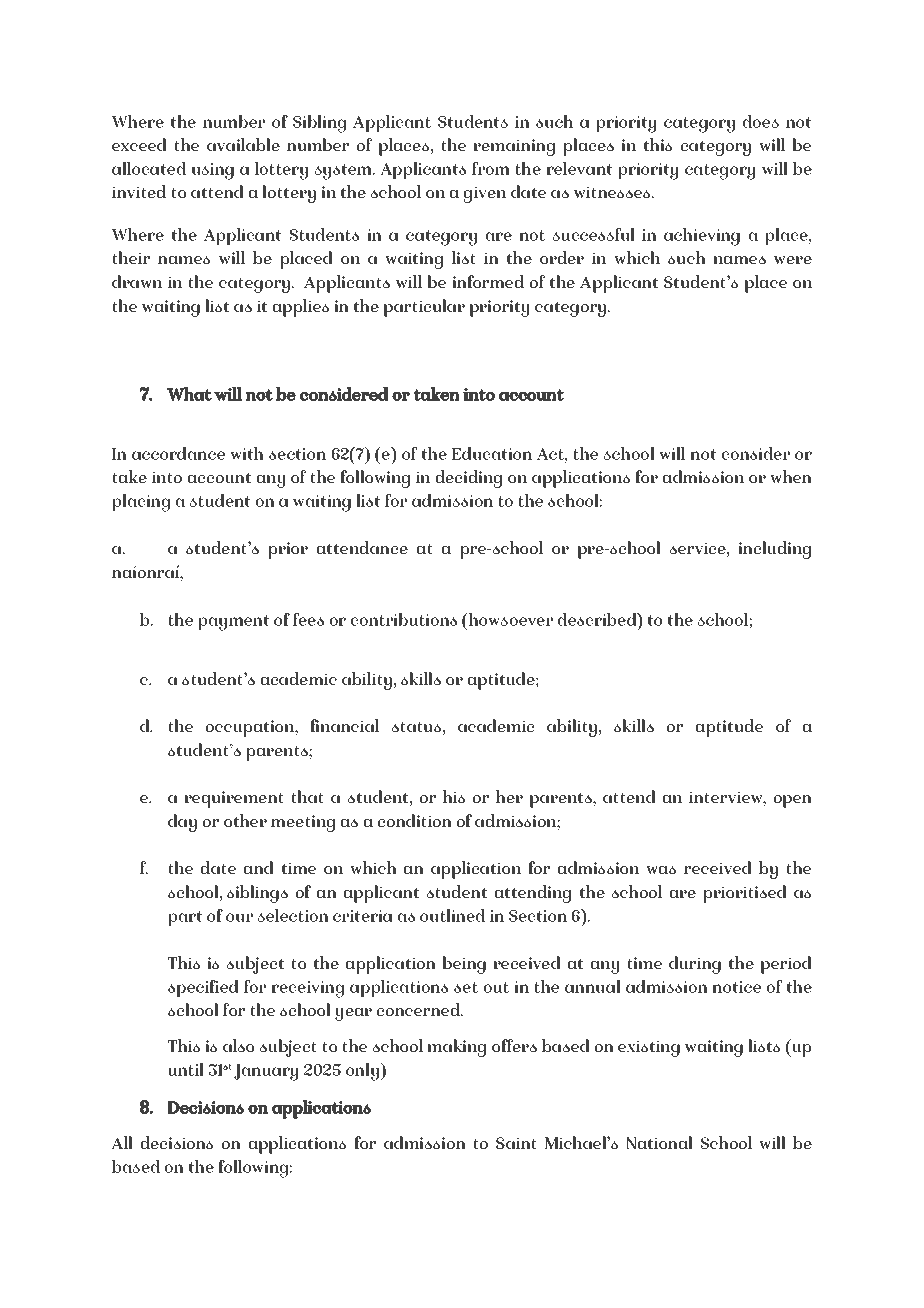  What do you see at coordinates (213, 171) in the screenshot?
I see `using` at bounding box center [213, 171].
